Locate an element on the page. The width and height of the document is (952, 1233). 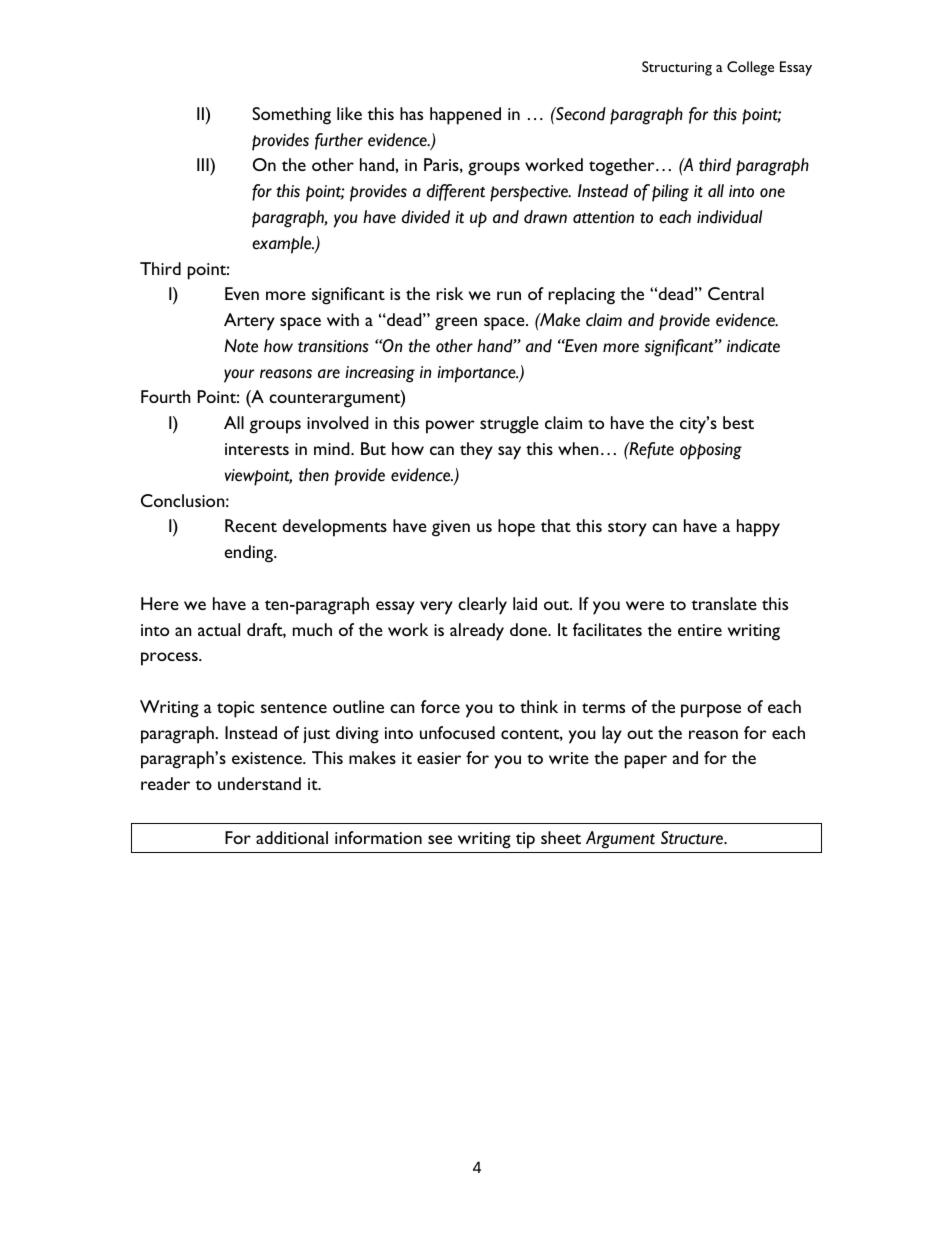
understand is located at coordinates (259, 783).
